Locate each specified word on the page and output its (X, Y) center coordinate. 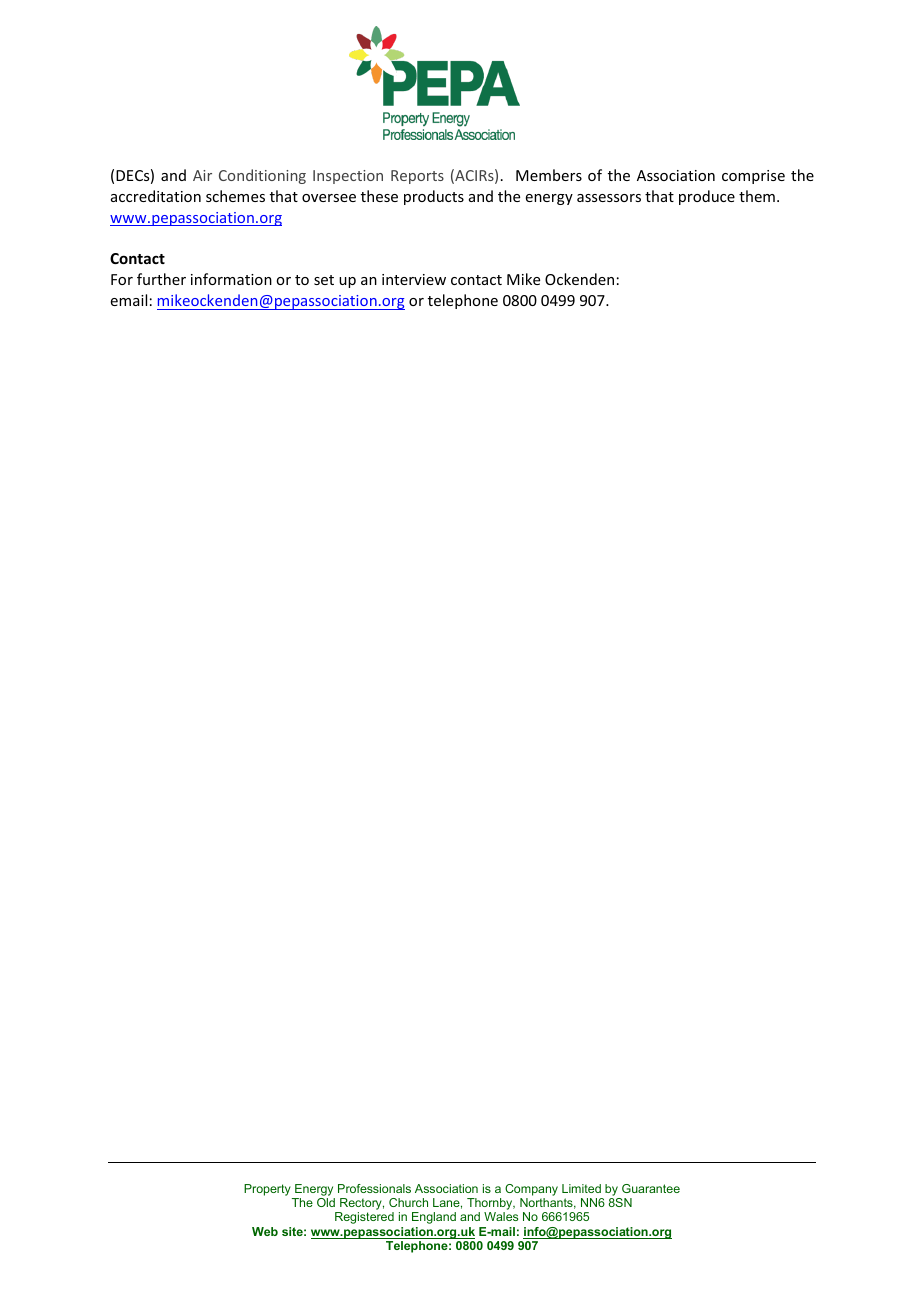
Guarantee (651, 1188)
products (434, 197)
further (161, 279)
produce (707, 197)
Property (267, 1190)
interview (414, 279)
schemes (235, 196)
